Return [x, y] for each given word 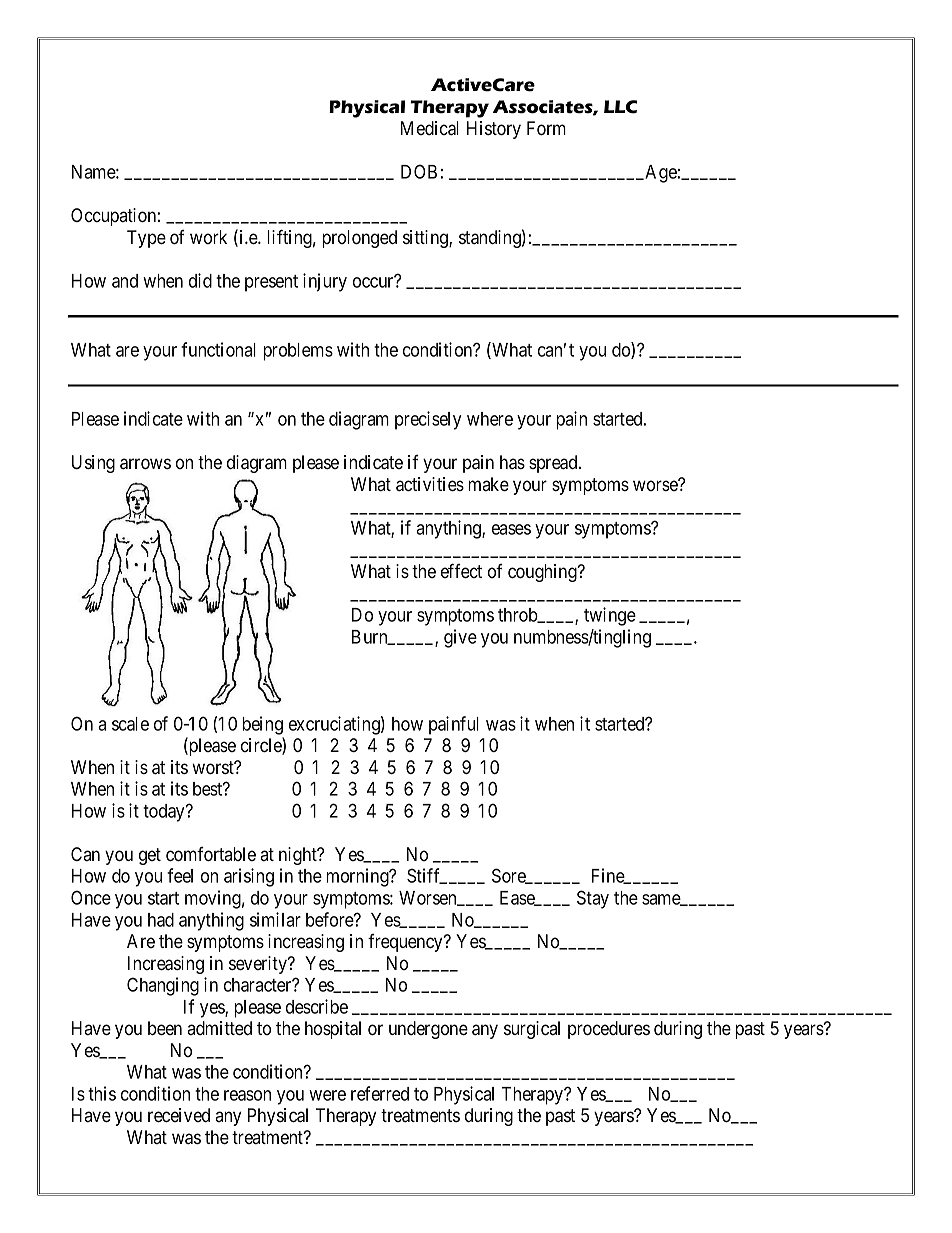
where [490, 419]
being [262, 725]
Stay [593, 899]
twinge [610, 616]
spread [554, 464]
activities [430, 484]
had [161, 920]
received [179, 1115]
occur [374, 282]
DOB [419, 171]
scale [130, 724]
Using [93, 464]
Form [546, 128]
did [200, 280]
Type [146, 239]
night [299, 856]
